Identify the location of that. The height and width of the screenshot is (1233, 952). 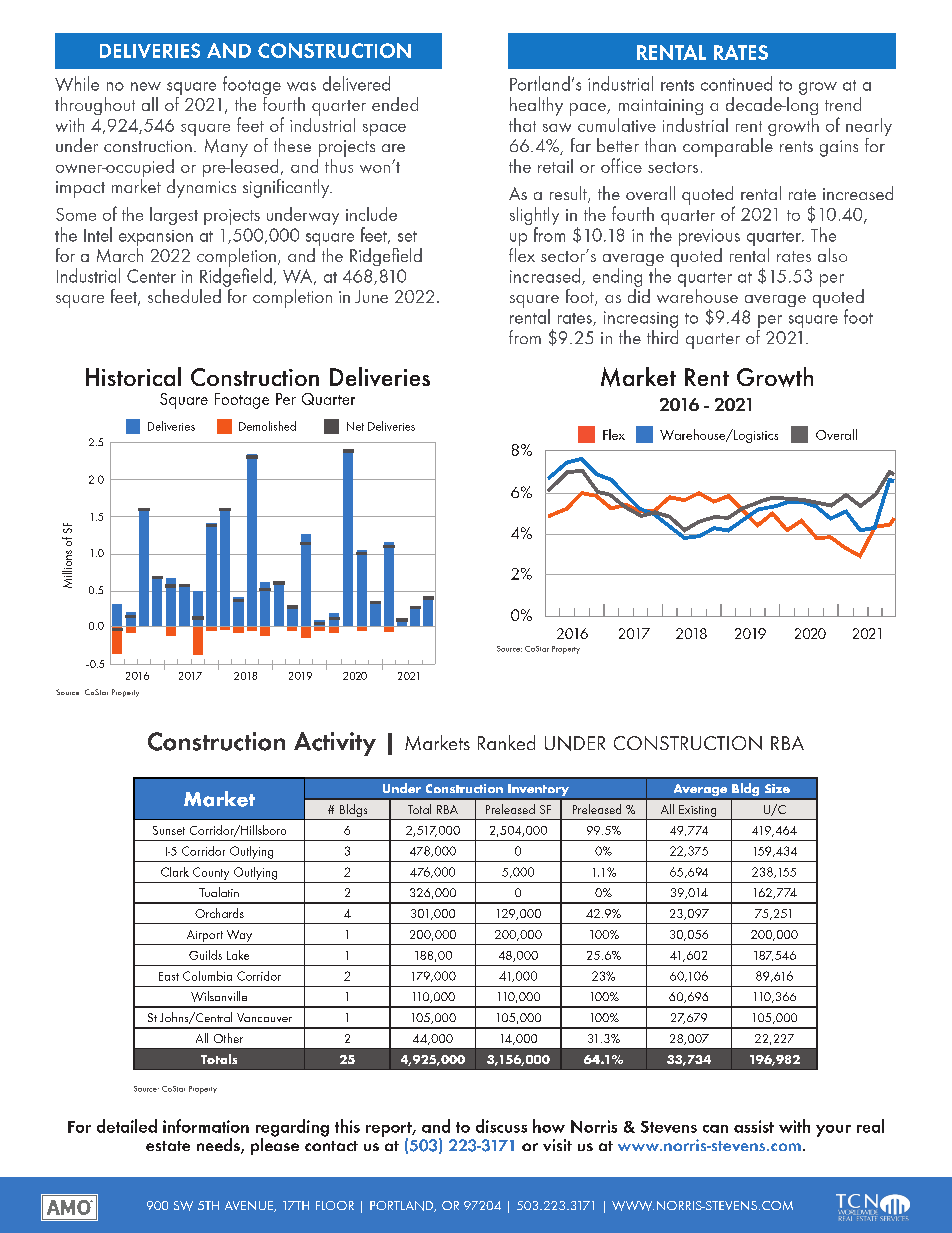
(522, 125).
